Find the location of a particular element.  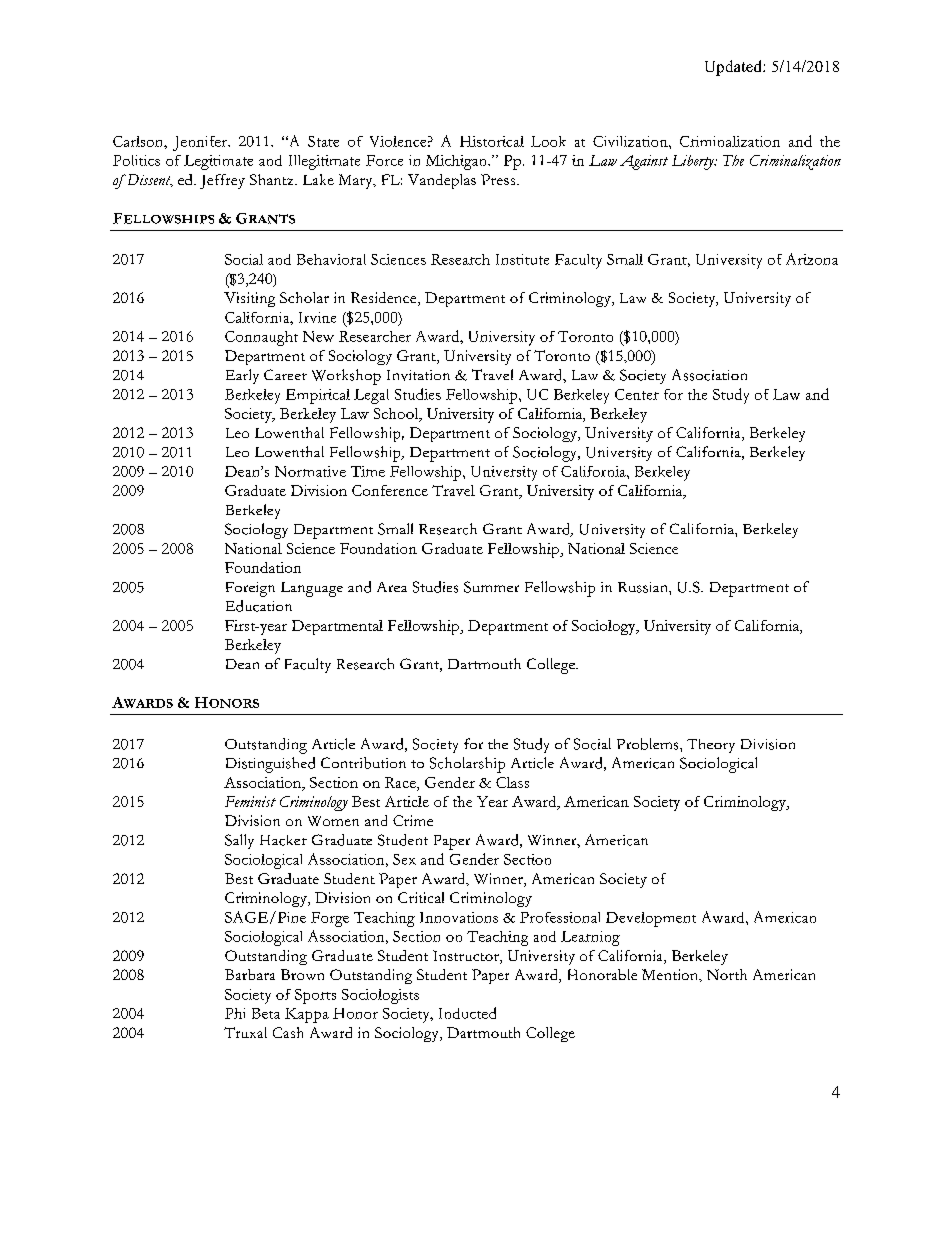

Updated is located at coordinates (734, 68).
